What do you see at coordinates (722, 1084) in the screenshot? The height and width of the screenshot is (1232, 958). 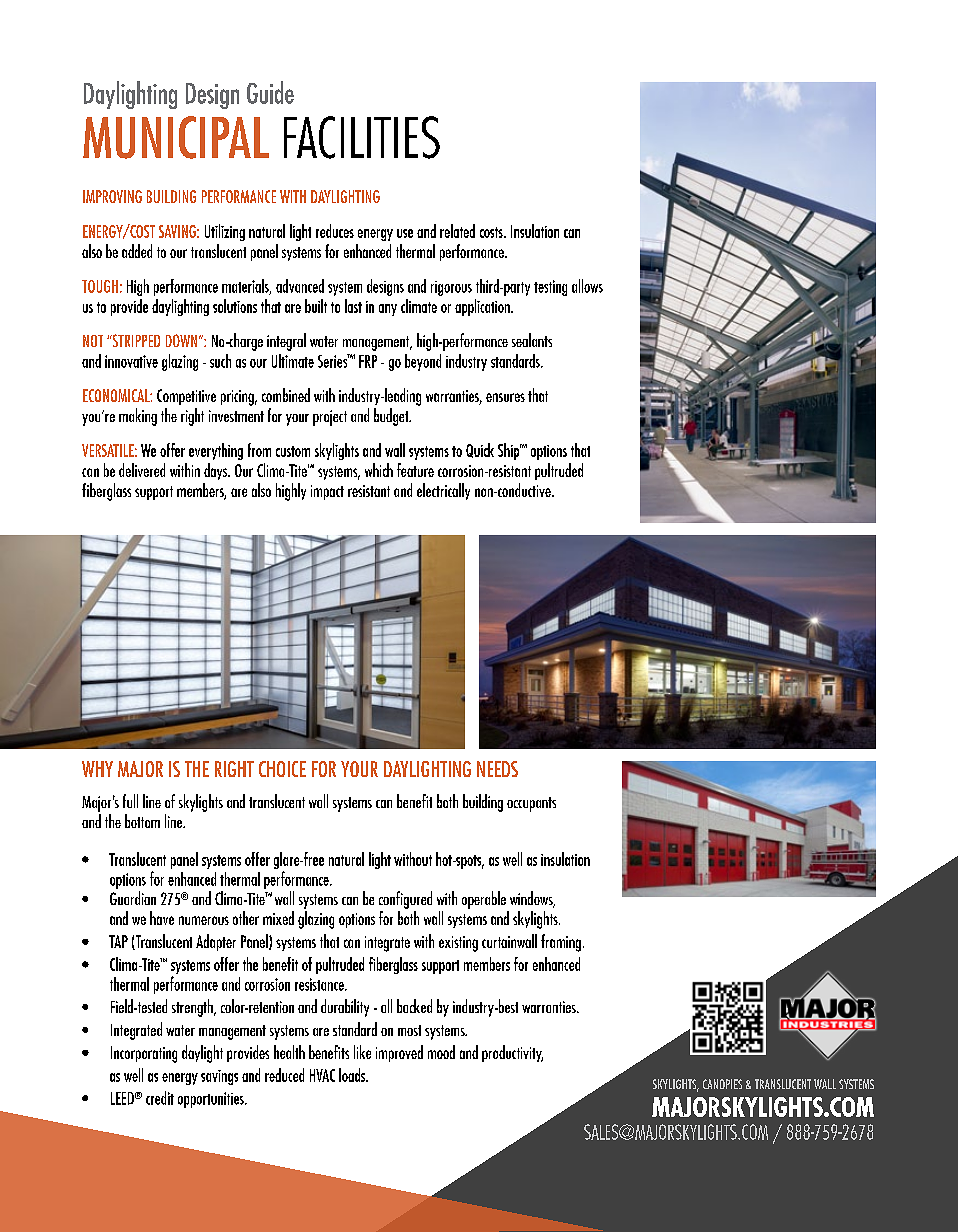 I see `CANOPIES` at bounding box center [722, 1084].
